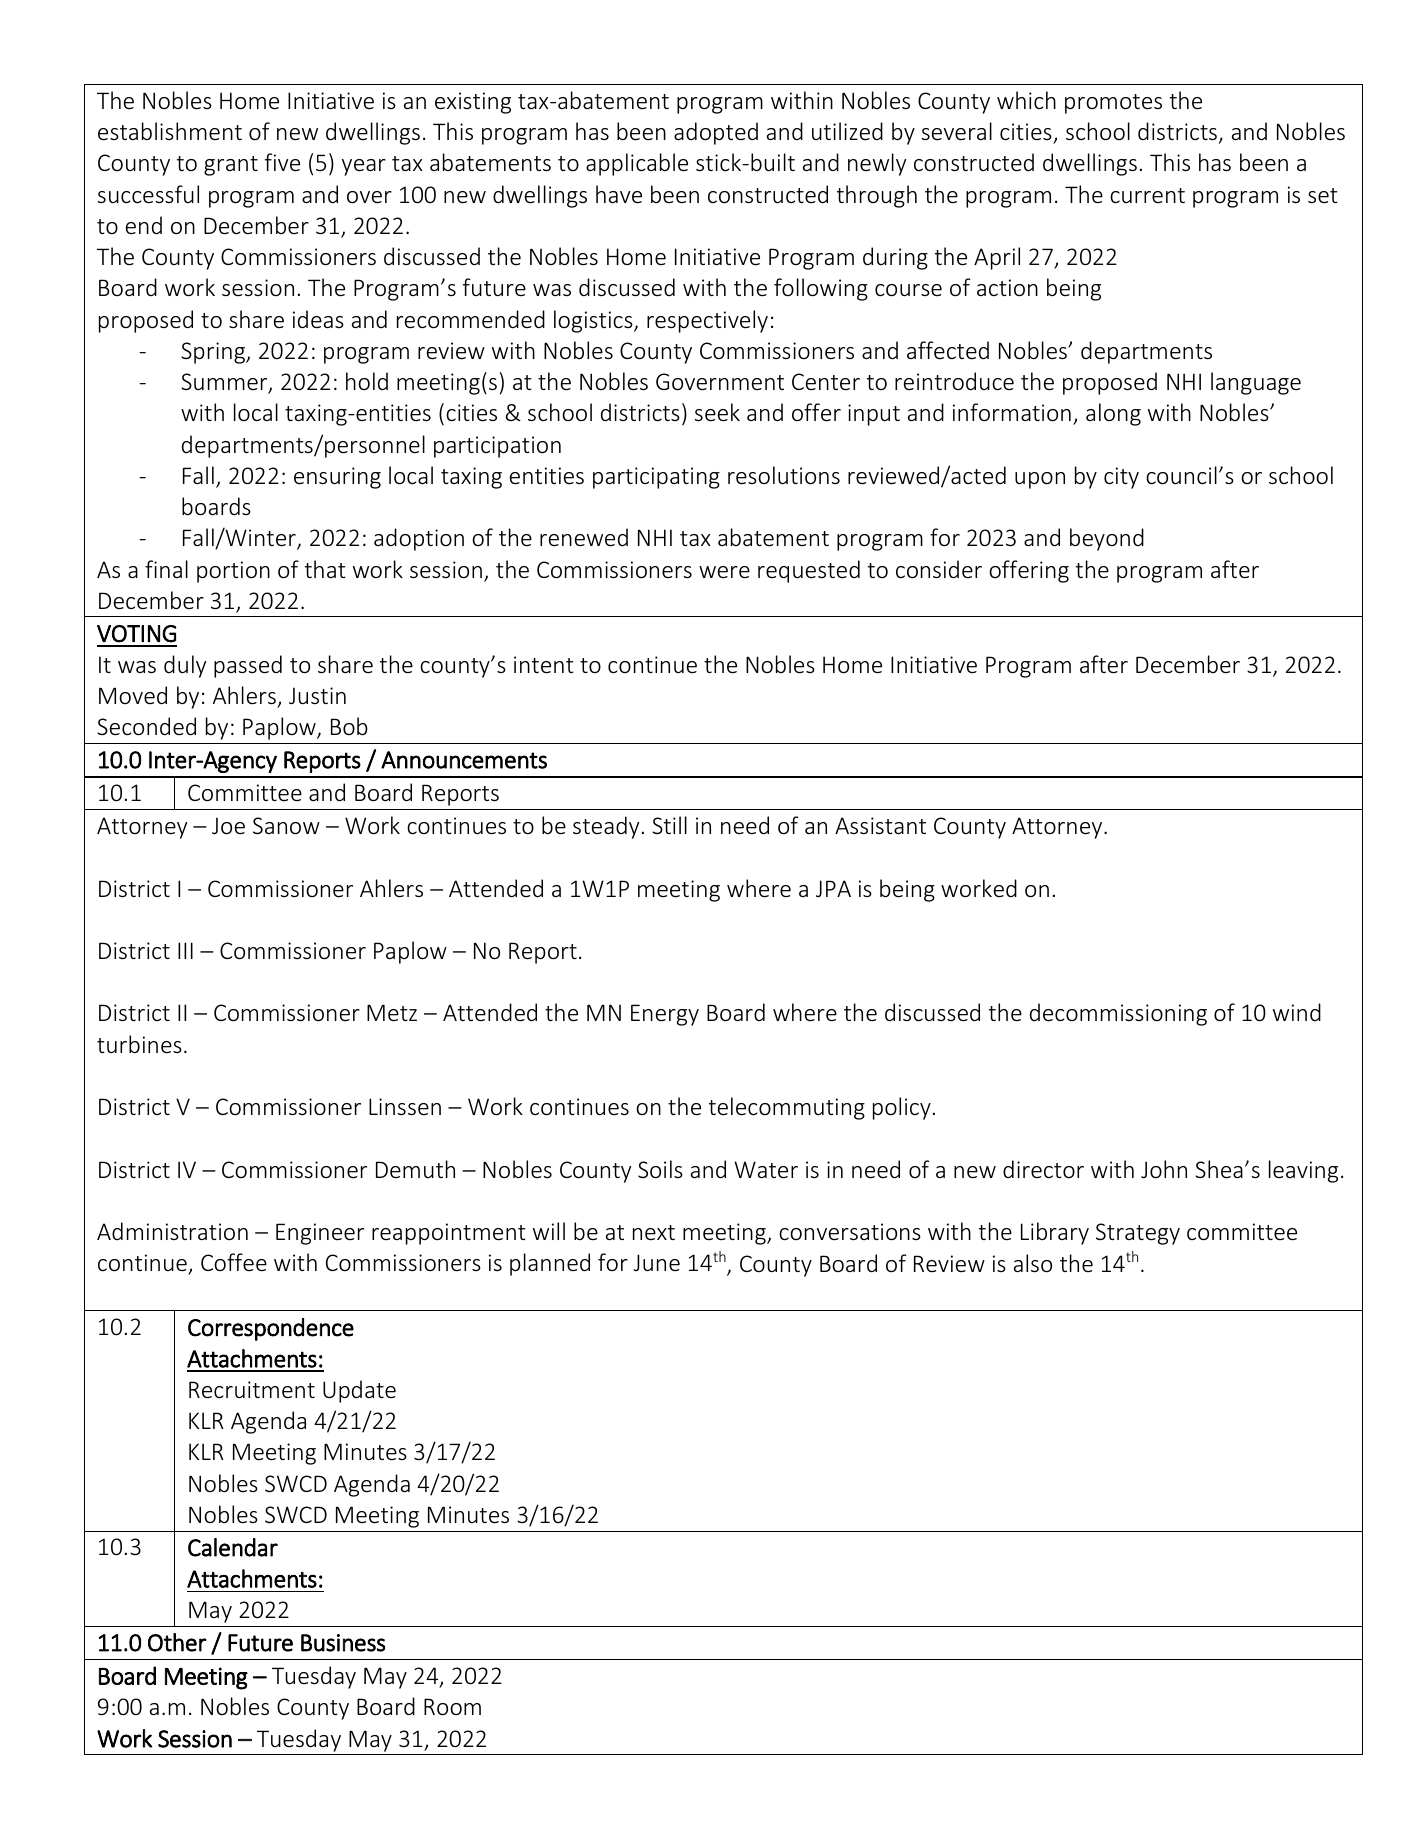  Describe the element at coordinates (1118, 1014) in the document. I see `decommissioning` at that location.
